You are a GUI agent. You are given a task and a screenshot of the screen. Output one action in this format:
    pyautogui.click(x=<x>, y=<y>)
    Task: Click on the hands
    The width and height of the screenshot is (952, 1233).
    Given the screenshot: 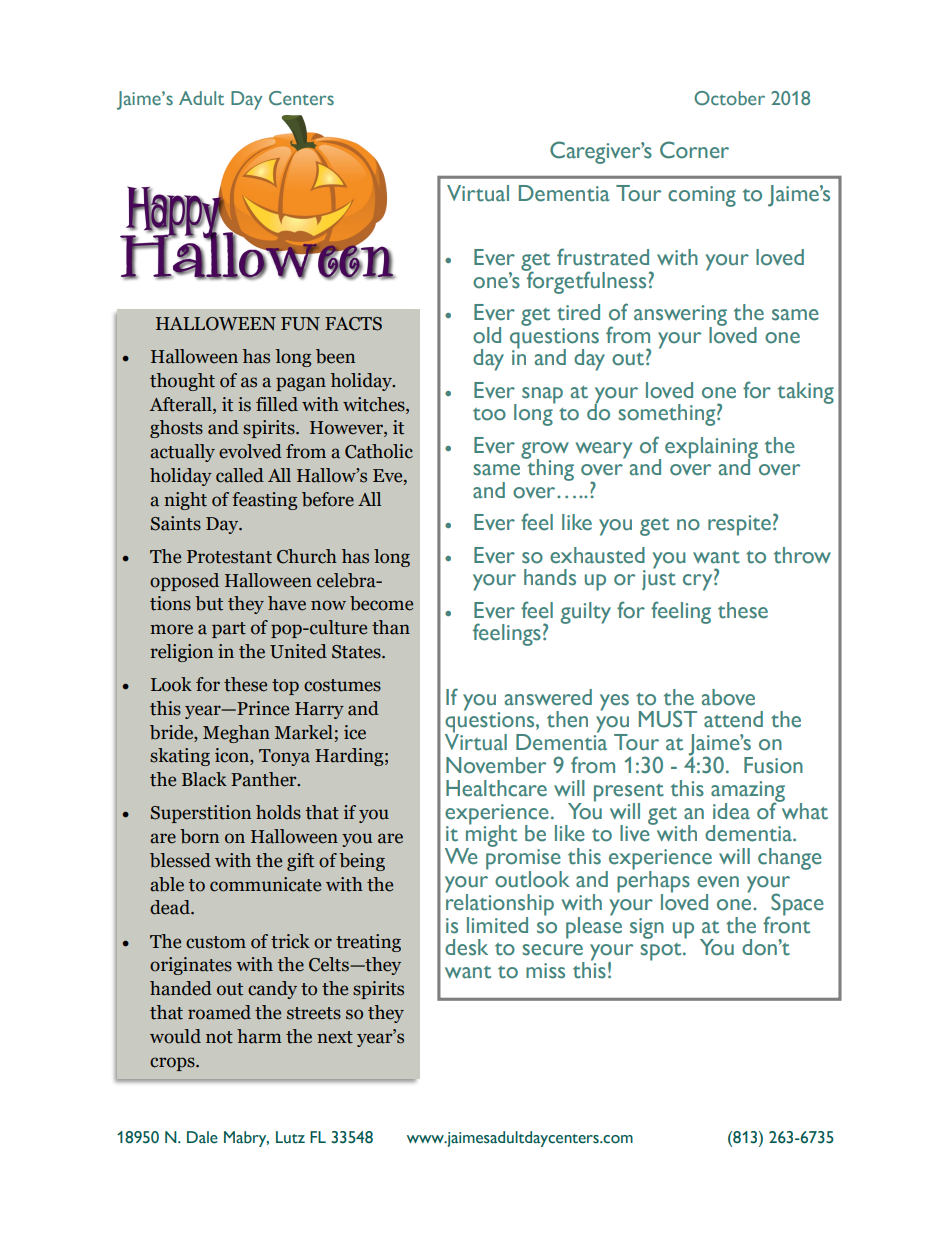 What is the action you would take?
    pyautogui.click(x=550, y=577)
